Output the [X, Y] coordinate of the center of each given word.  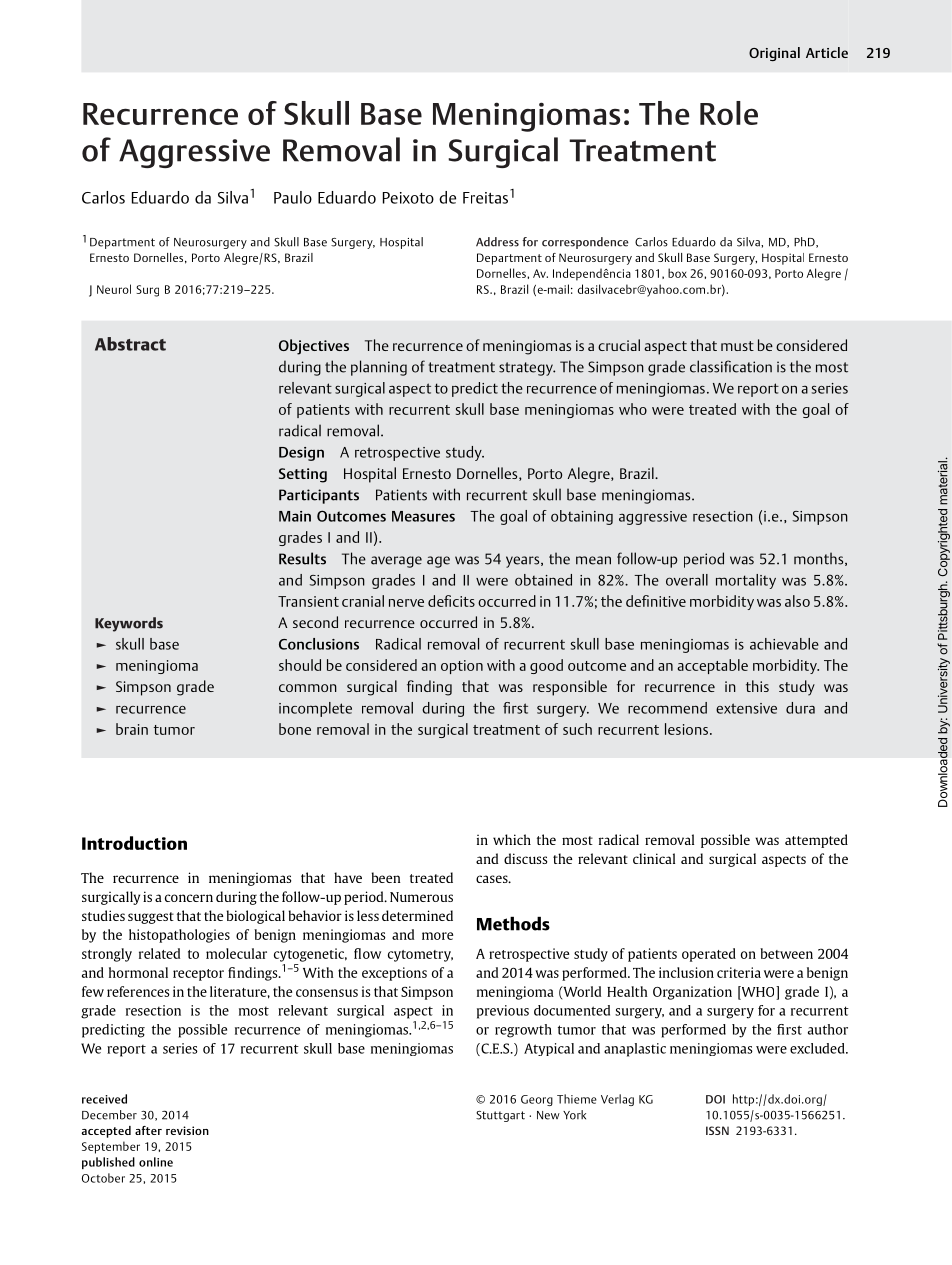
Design [301, 454]
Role [729, 113]
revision [187, 1130]
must [737, 346]
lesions [686, 729]
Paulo [293, 197]
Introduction [134, 843]
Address [497, 242]
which [512, 839]
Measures [423, 516]
